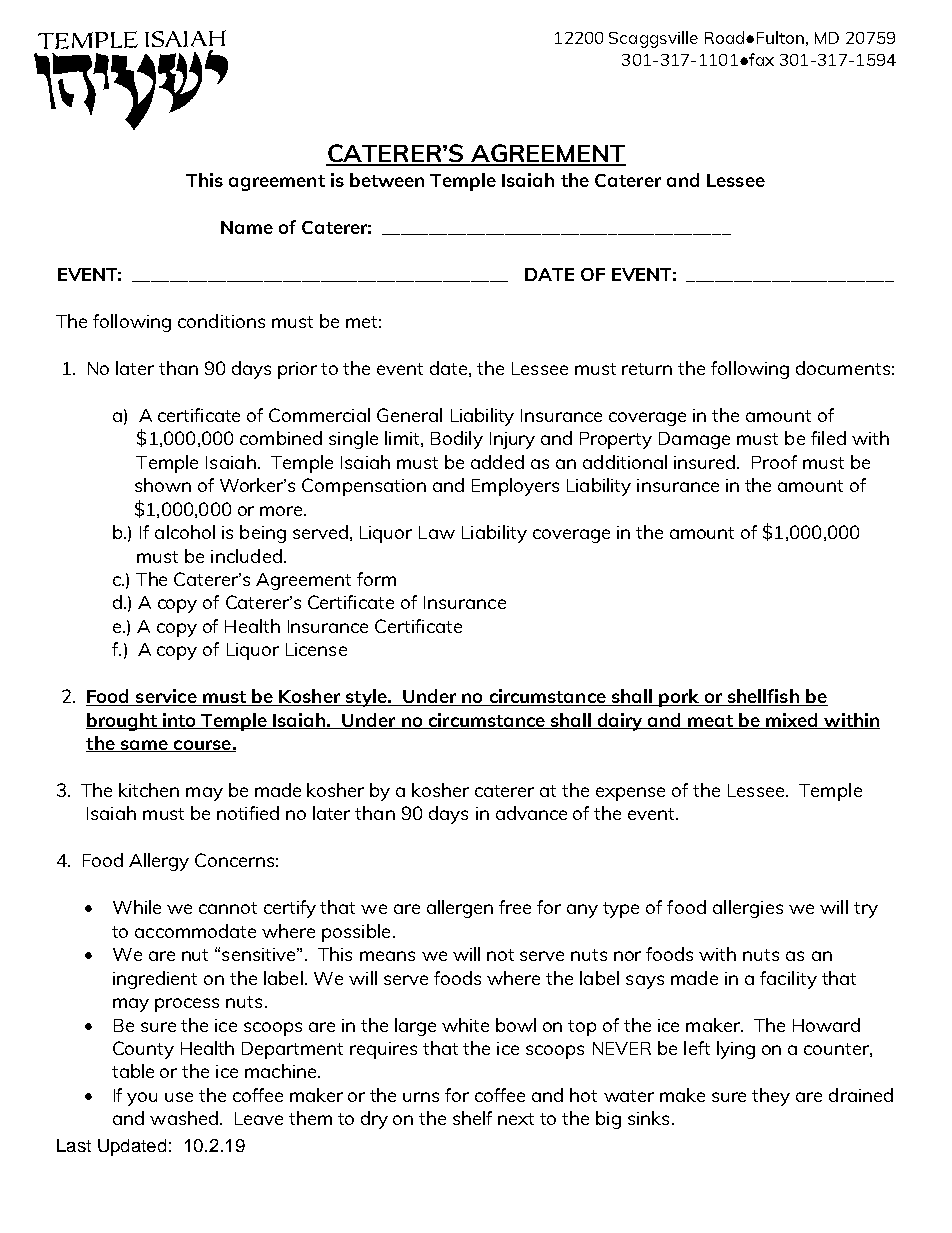 Image resolution: width=952 pixels, height=1233 pixels. What do you see at coordinates (843, 368) in the page?
I see `documents` at bounding box center [843, 368].
